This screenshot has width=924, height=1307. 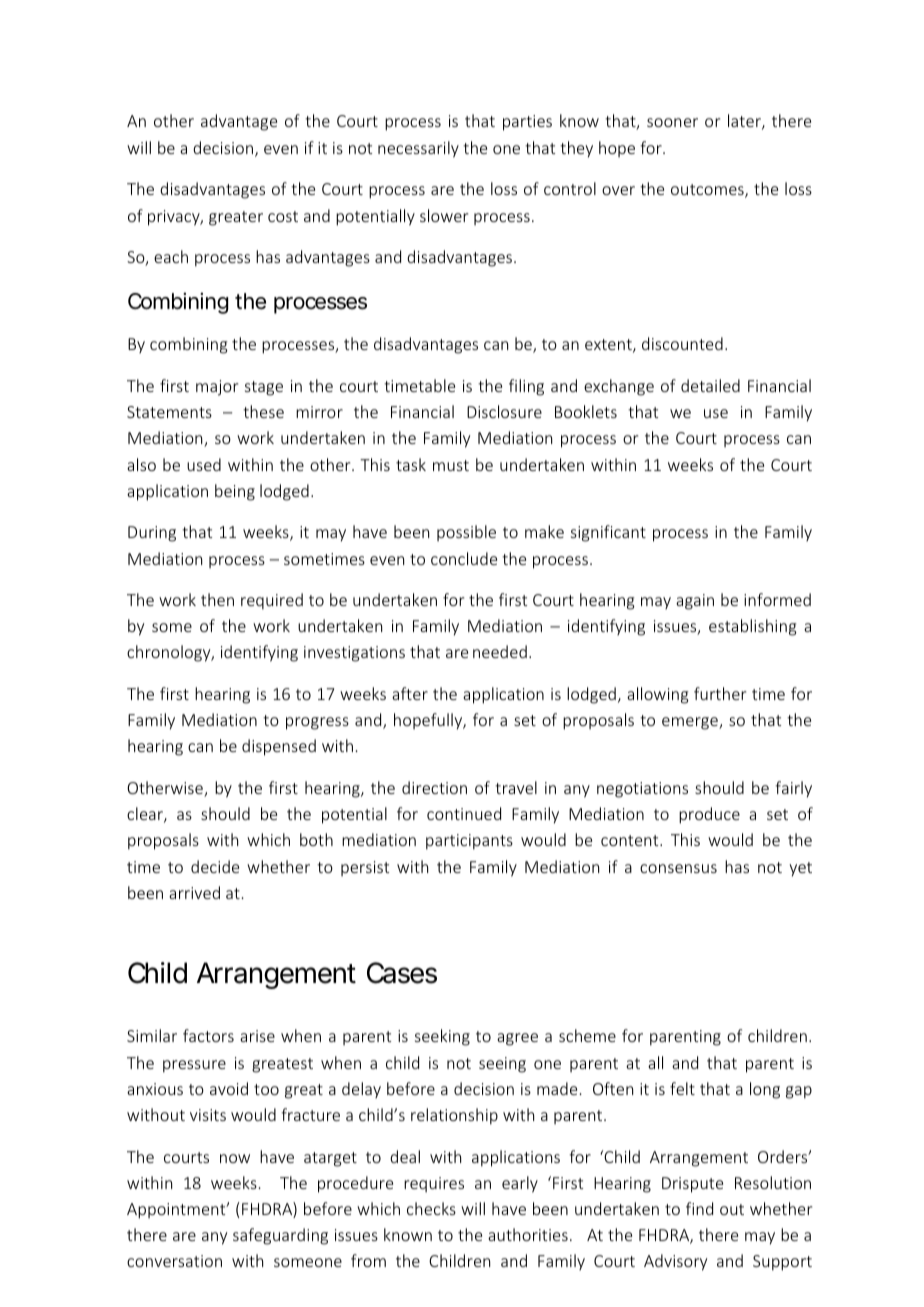 I want to click on seeking, so click(x=442, y=1037).
